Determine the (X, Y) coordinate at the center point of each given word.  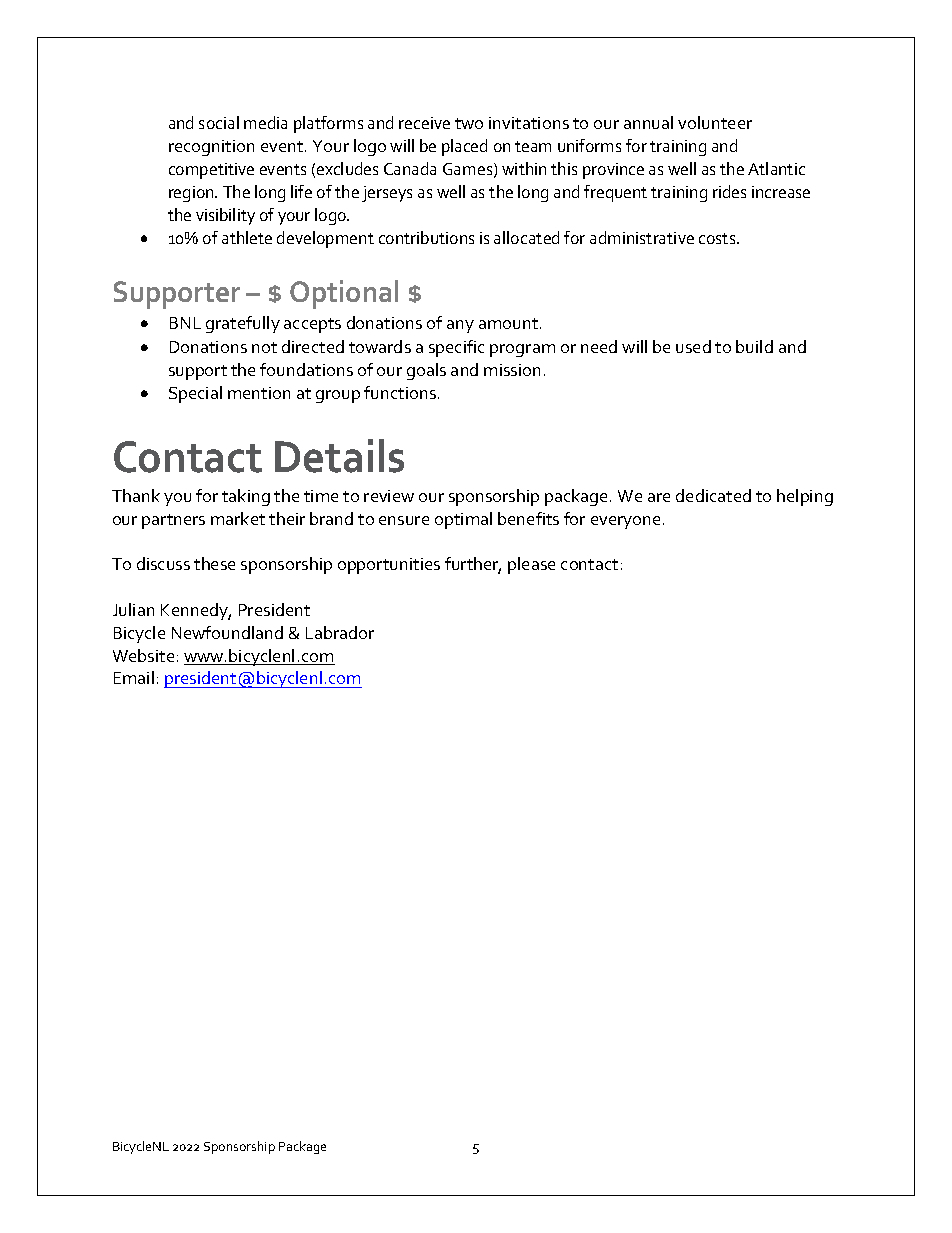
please (531, 565)
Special (195, 394)
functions (400, 392)
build (754, 346)
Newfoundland (227, 632)
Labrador (340, 632)
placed (464, 147)
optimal (463, 520)
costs (718, 238)
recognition (211, 148)
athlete (247, 237)
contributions (426, 237)
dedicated (713, 495)
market (238, 518)
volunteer (715, 122)
